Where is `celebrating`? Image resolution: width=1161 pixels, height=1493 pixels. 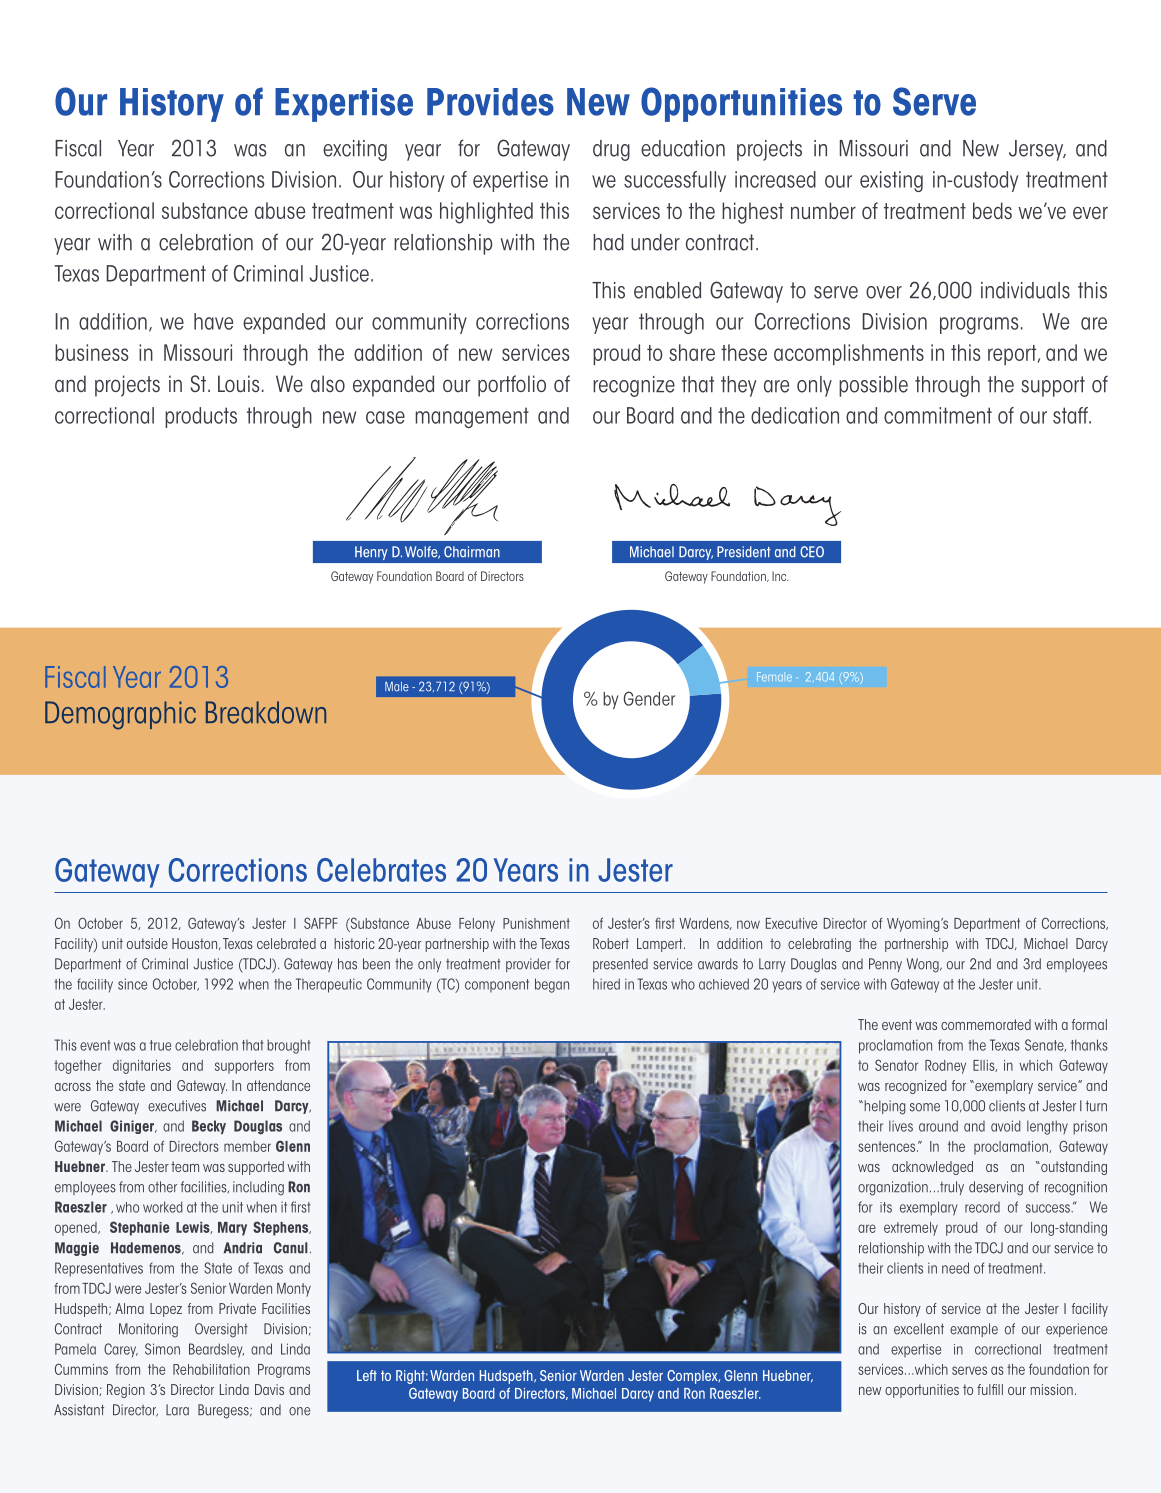
celebrating is located at coordinates (819, 945).
